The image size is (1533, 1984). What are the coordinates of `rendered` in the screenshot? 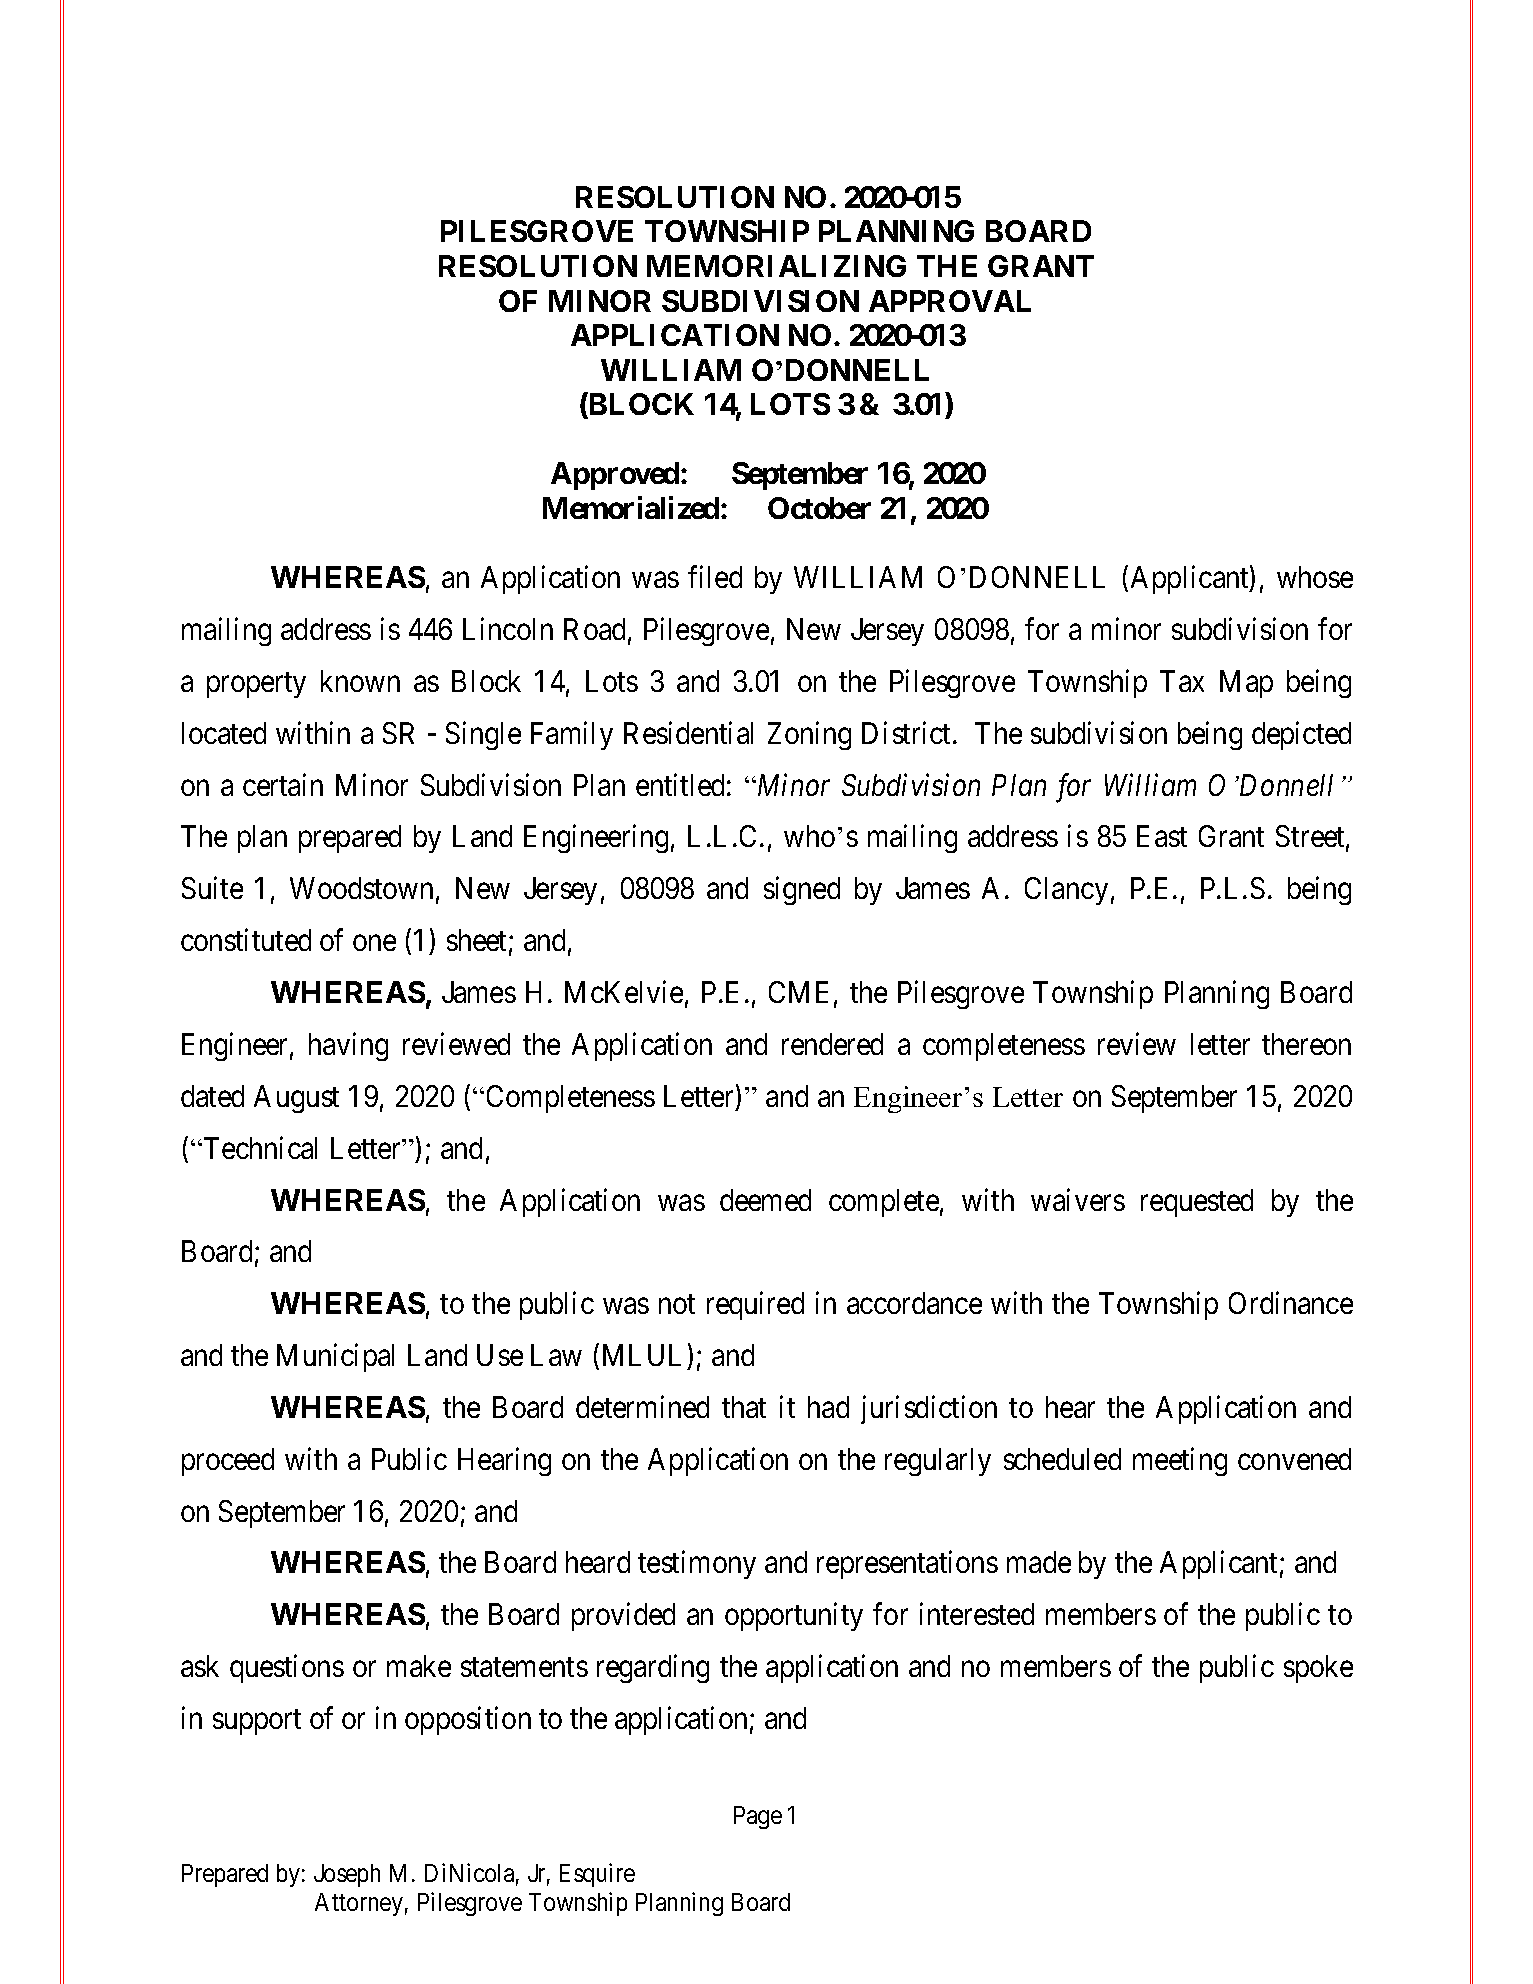 It's located at (832, 1044).
